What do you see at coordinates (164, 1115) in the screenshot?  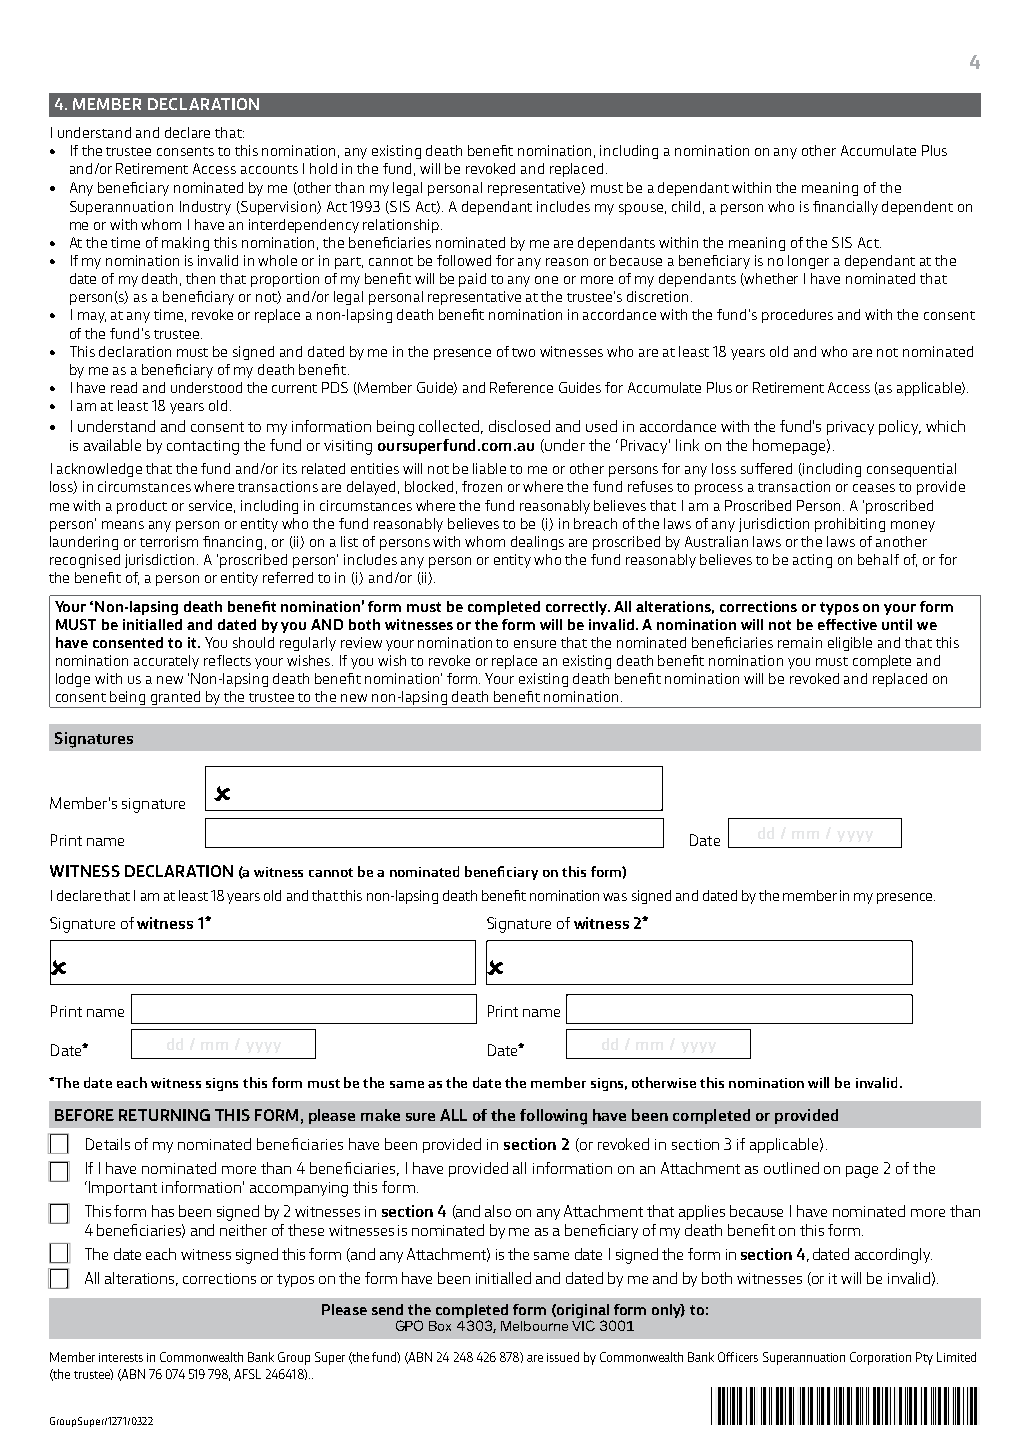 I see `RETURNING` at bounding box center [164, 1115].
